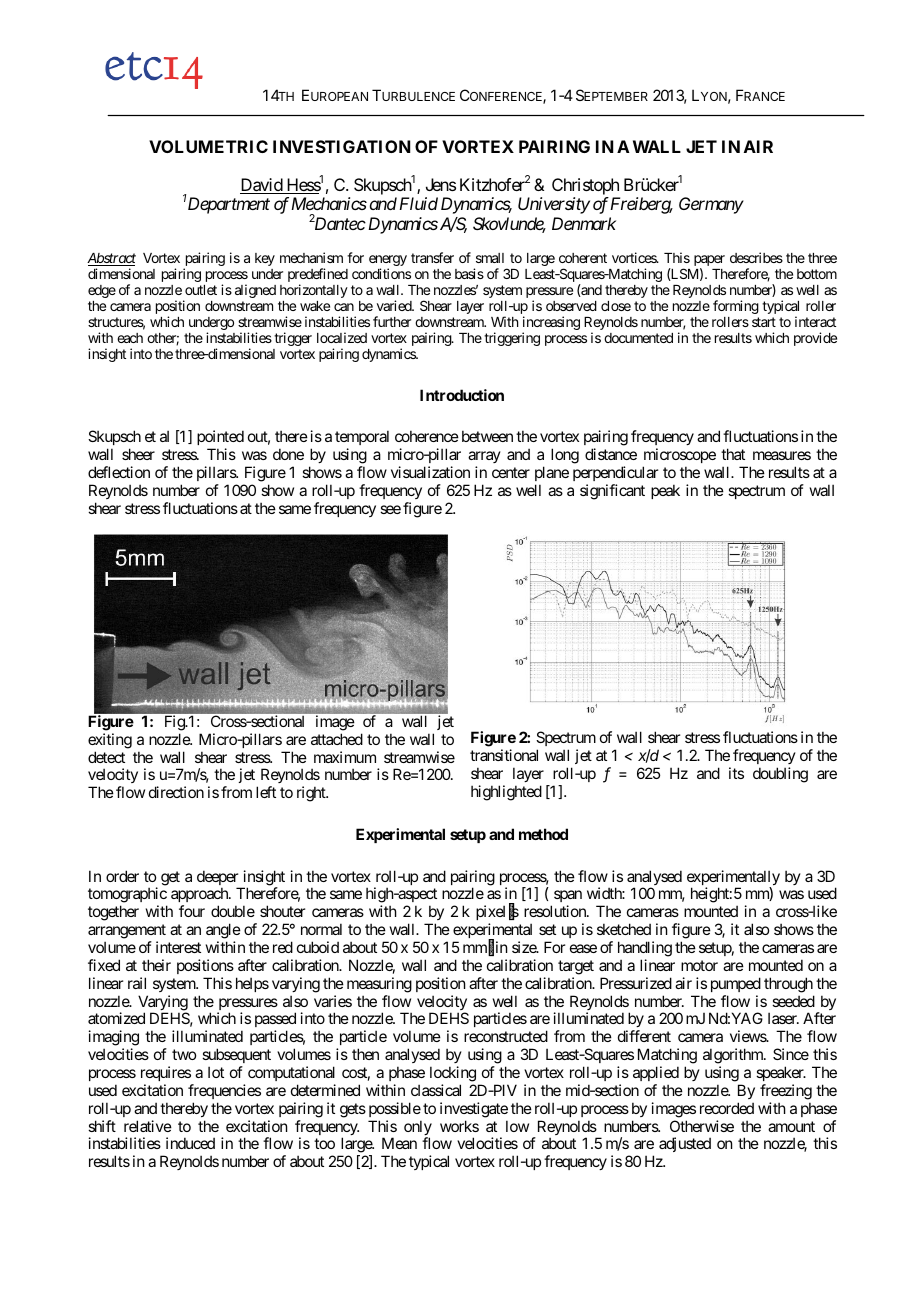  What do you see at coordinates (504, 755) in the document?
I see `transitional` at bounding box center [504, 755].
